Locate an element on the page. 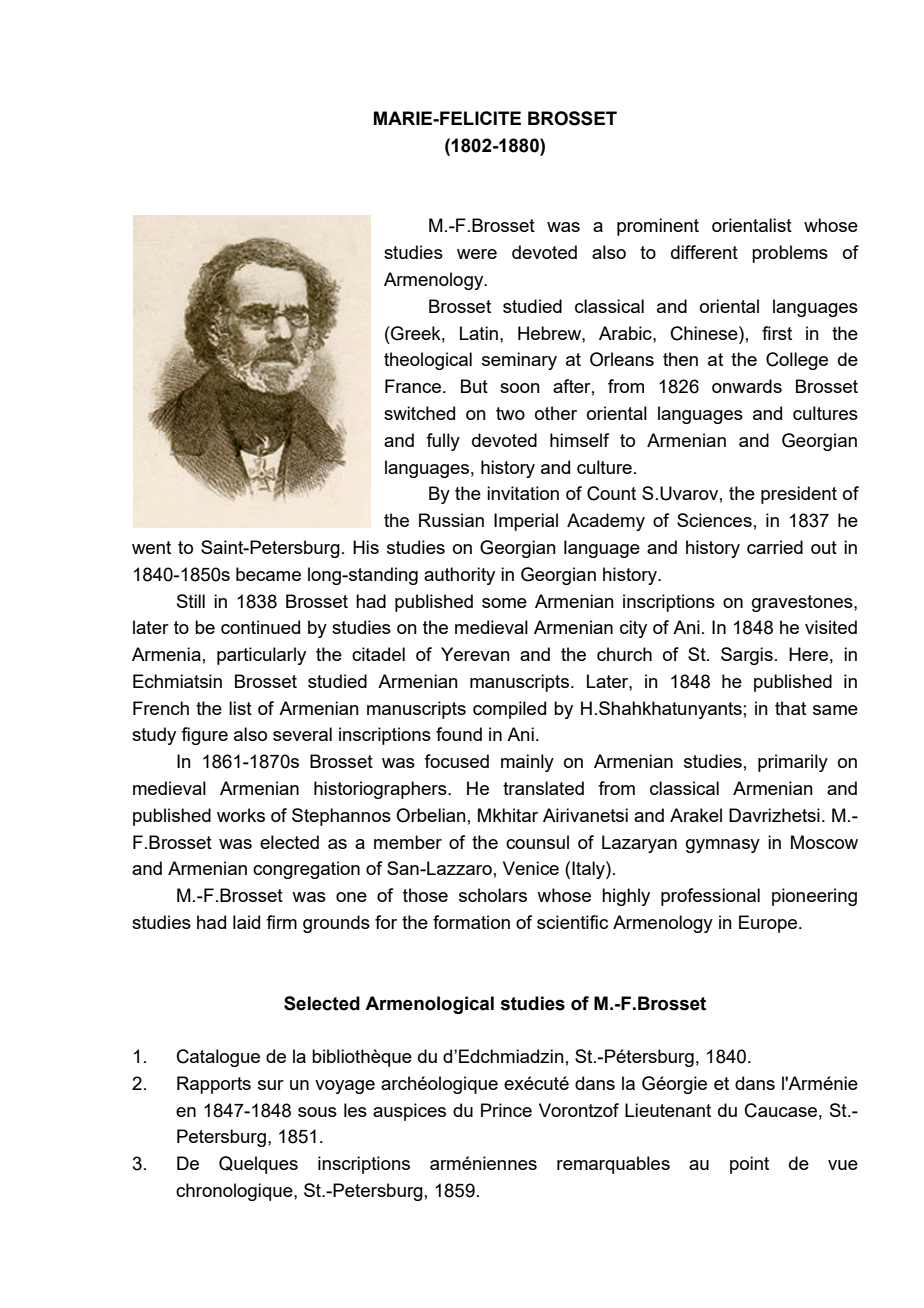 The image size is (924, 1308). president is located at coordinates (799, 495).
